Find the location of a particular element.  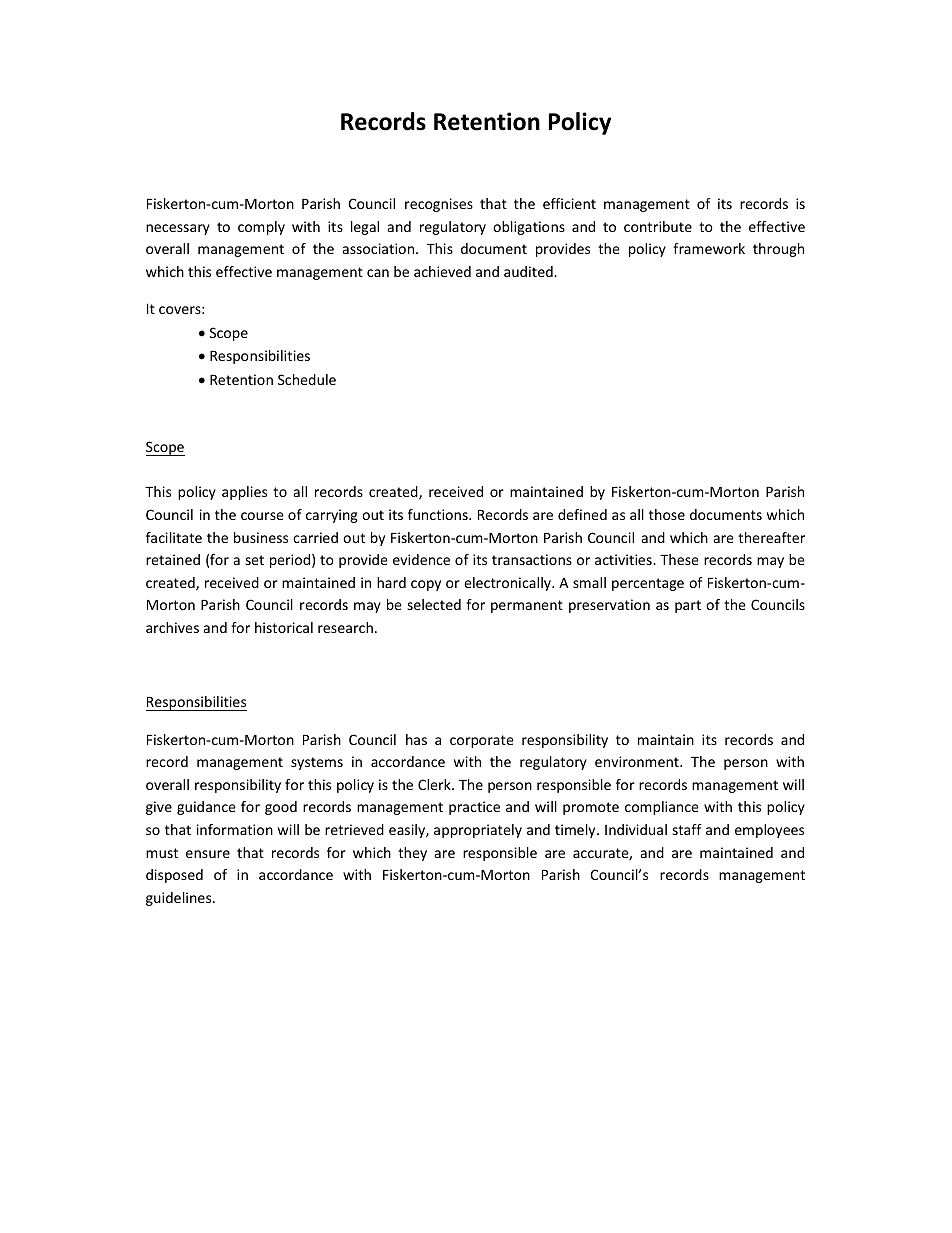

Schedule is located at coordinates (307, 379).
